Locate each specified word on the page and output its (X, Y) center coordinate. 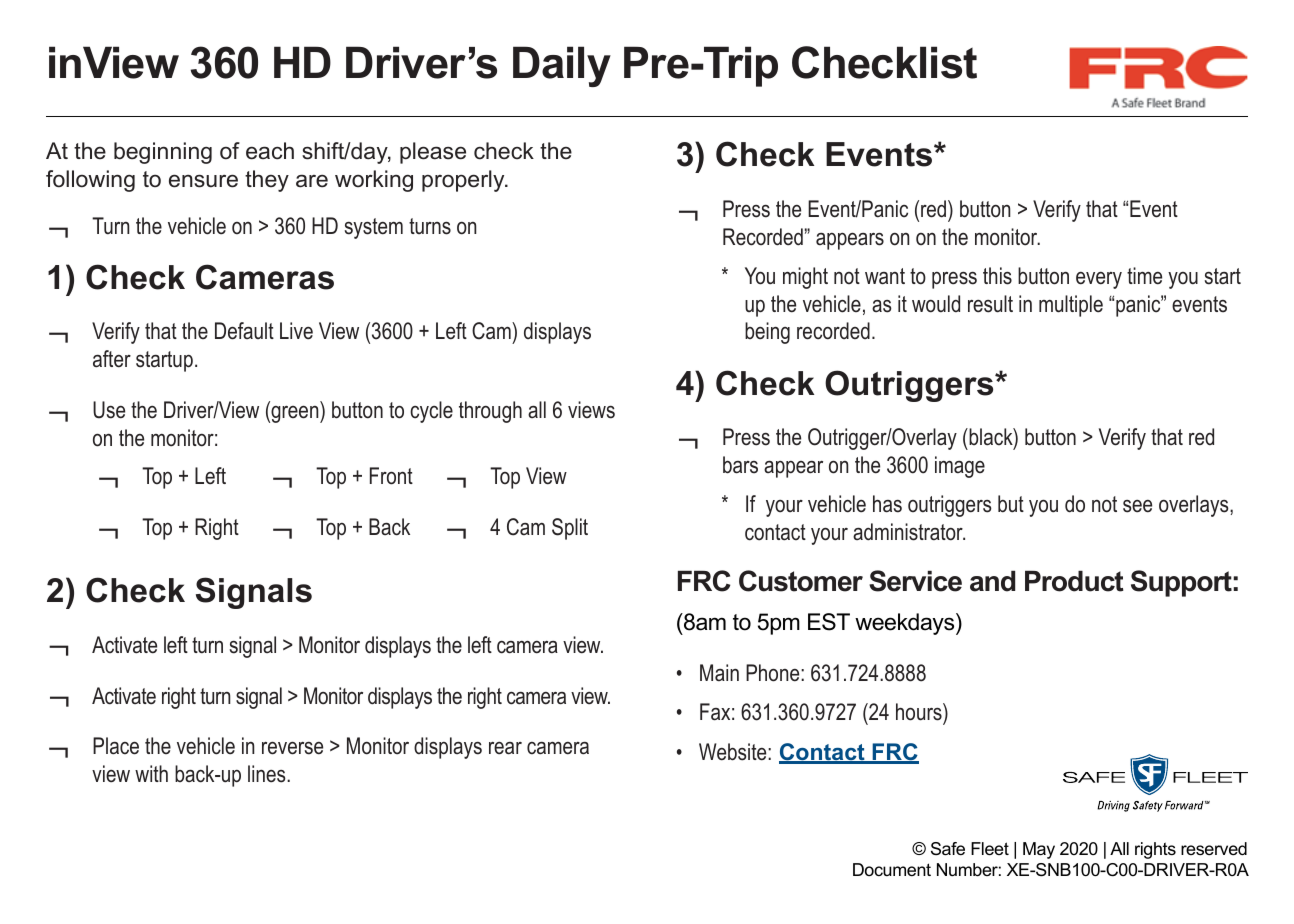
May (1039, 850)
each (270, 151)
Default (244, 331)
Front (391, 476)
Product (1074, 581)
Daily (562, 66)
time (1144, 276)
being (767, 333)
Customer (801, 581)
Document (892, 869)
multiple (1071, 306)
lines (268, 774)
